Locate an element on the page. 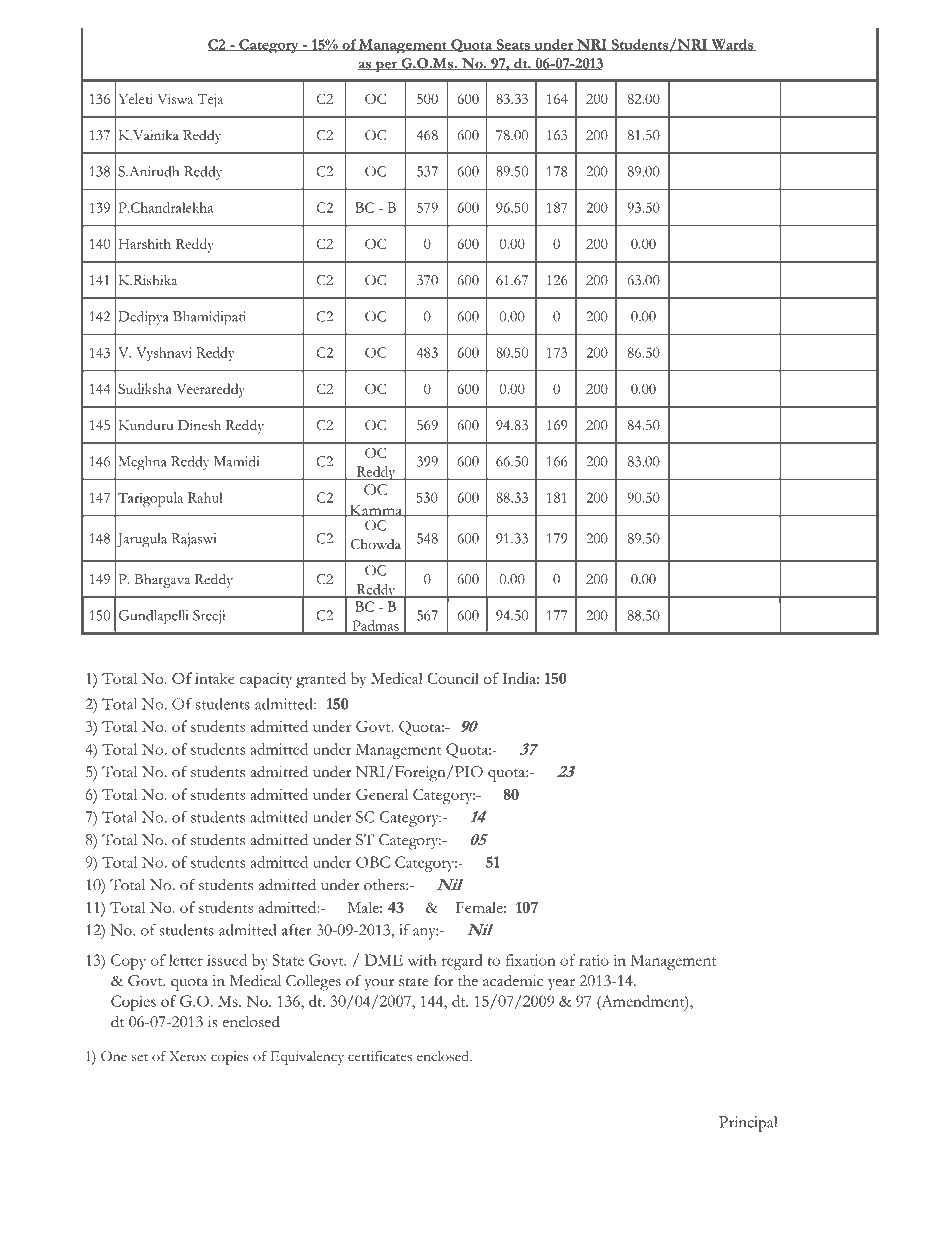 The height and width of the document is (1233, 952). Teja is located at coordinates (210, 101).
